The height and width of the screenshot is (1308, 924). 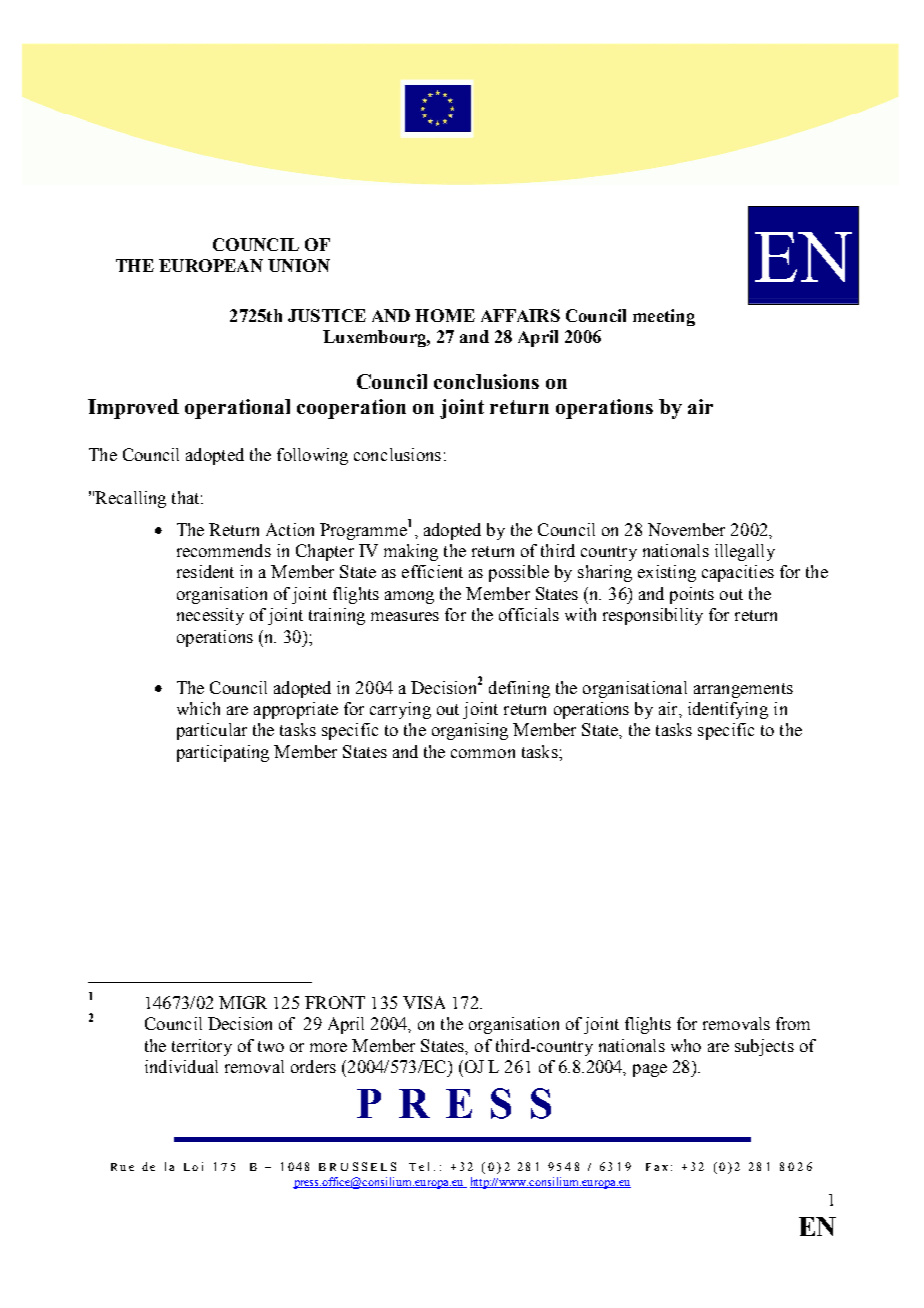 I want to click on territory, so click(x=202, y=1047).
